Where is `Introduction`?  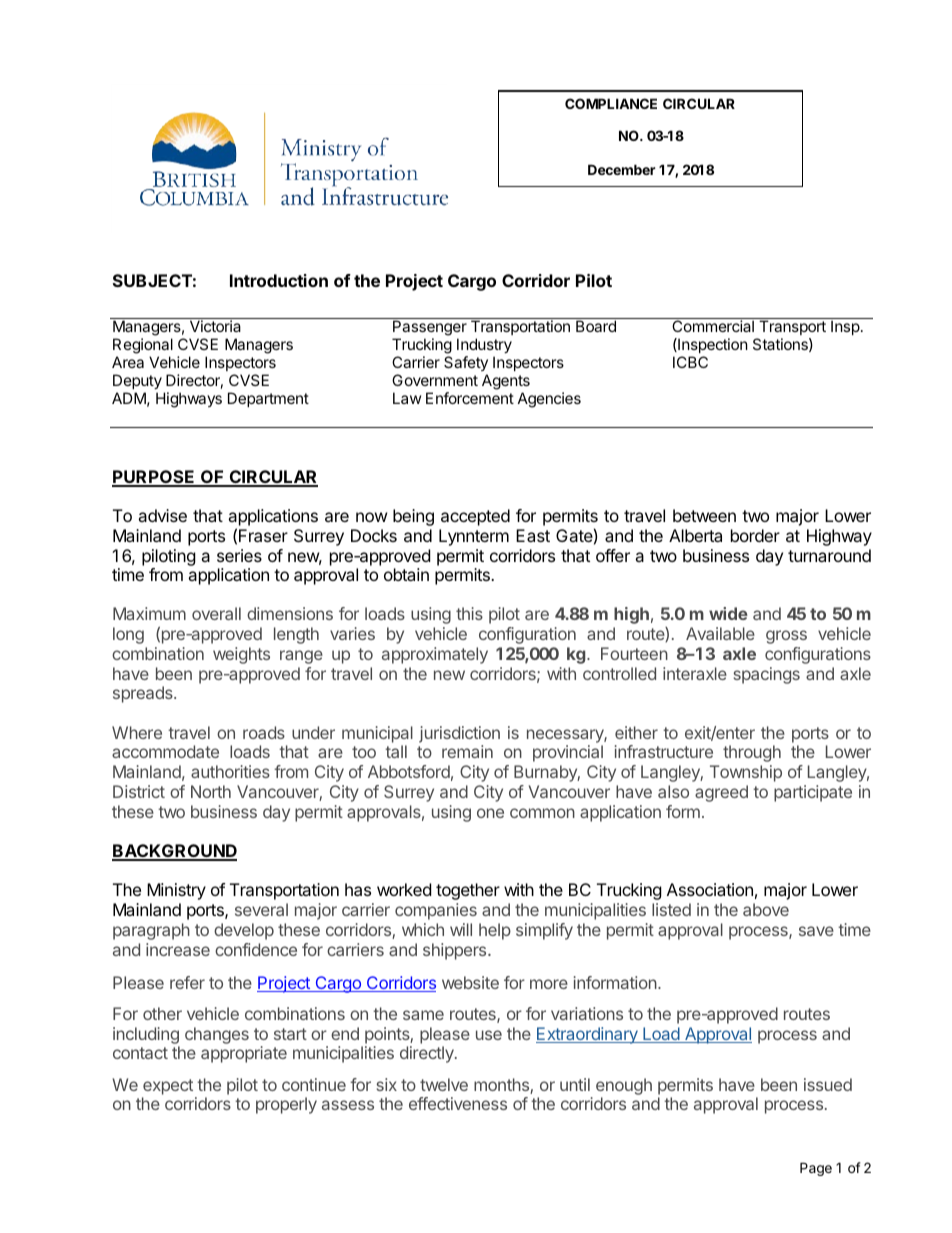 Introduction is located at coordinates (279, 280).
